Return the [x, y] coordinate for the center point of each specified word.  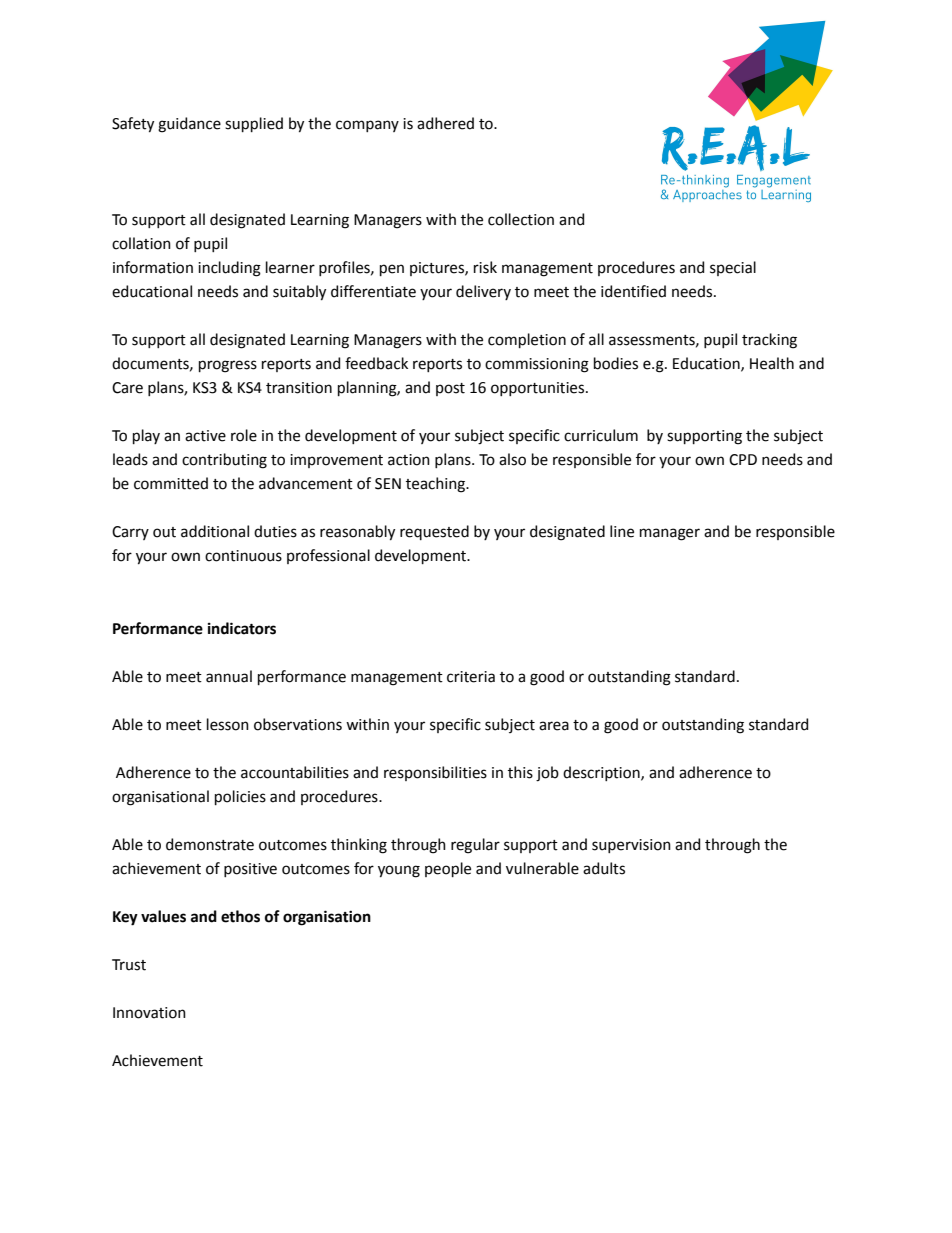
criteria [471, 677]
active [205, 436]
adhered [445, 123]
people [448, 869]
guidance [189, 125]
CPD [743, 460]
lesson [228, 724]
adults [604, 868]
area [554, 726]
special [733, 268]
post [450, 389]
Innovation [149, 1013]
